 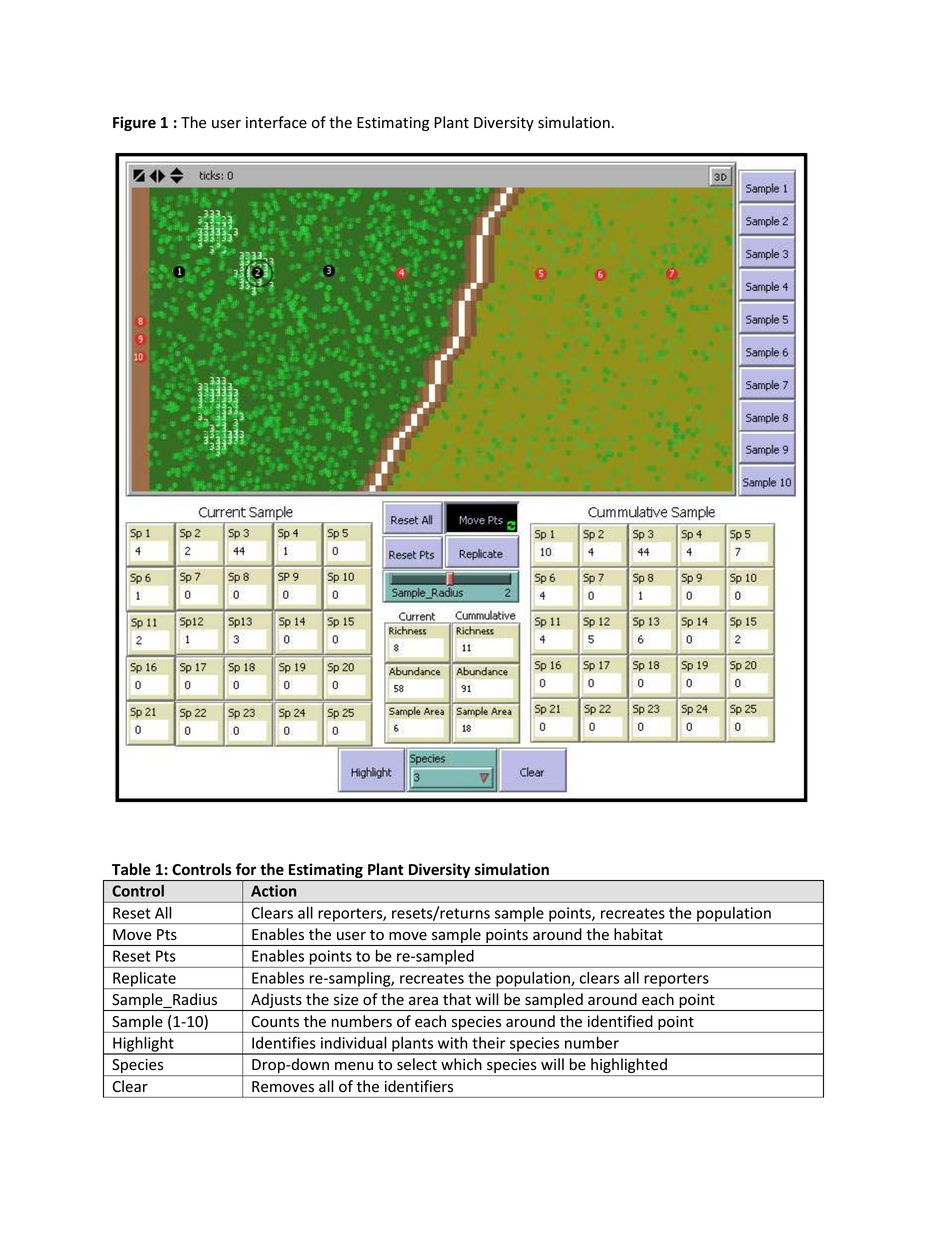 I want to click on size, so click(x=346, y=1000).
